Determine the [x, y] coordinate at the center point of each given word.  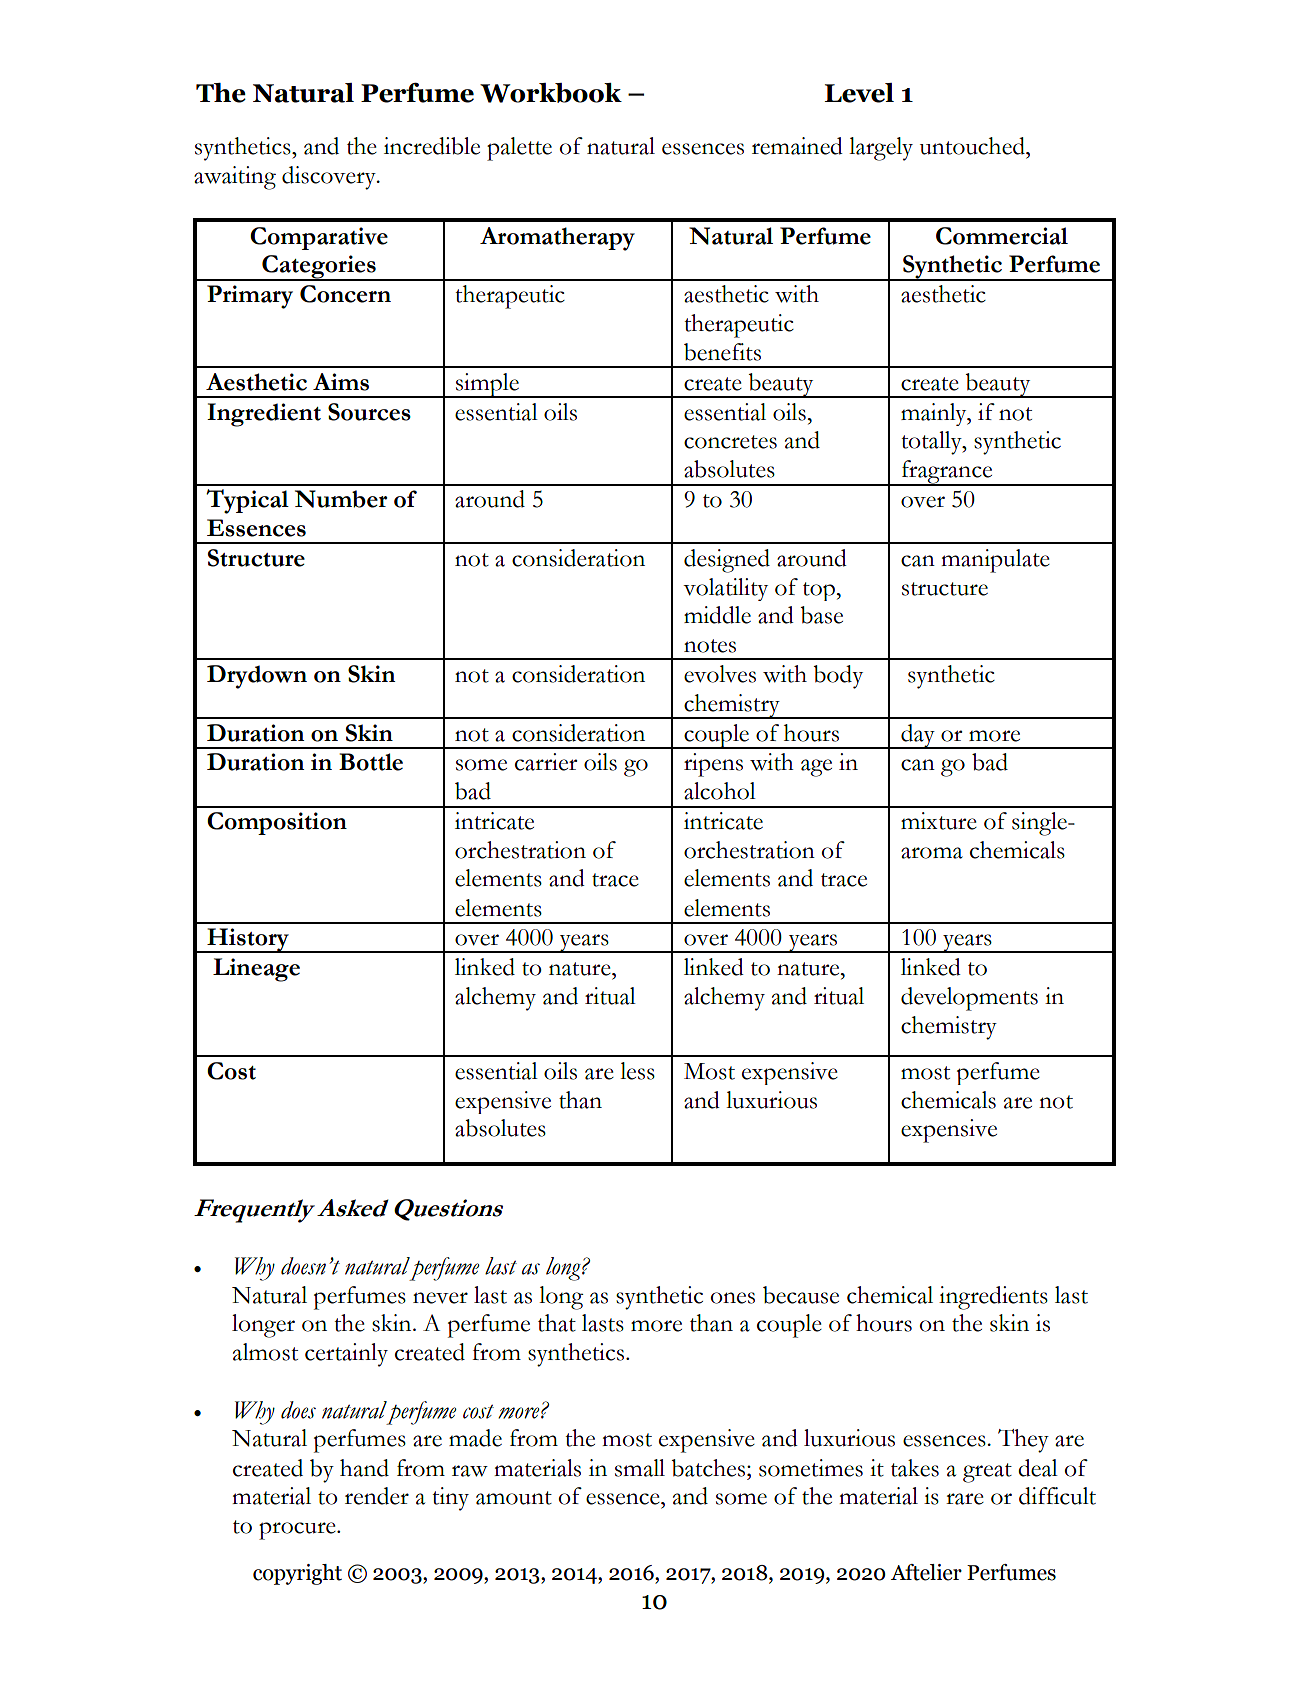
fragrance [947, 473]
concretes [730, 442]
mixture [939, 821]
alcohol [720, 791]
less [637, 1071]
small [640, 1468]
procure [298, 1531]
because [801, 1295]
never [440, 1298]
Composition [277, 823]
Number [341, 499]
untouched [973, 146]
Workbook [551, 93]
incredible [432, 146]
